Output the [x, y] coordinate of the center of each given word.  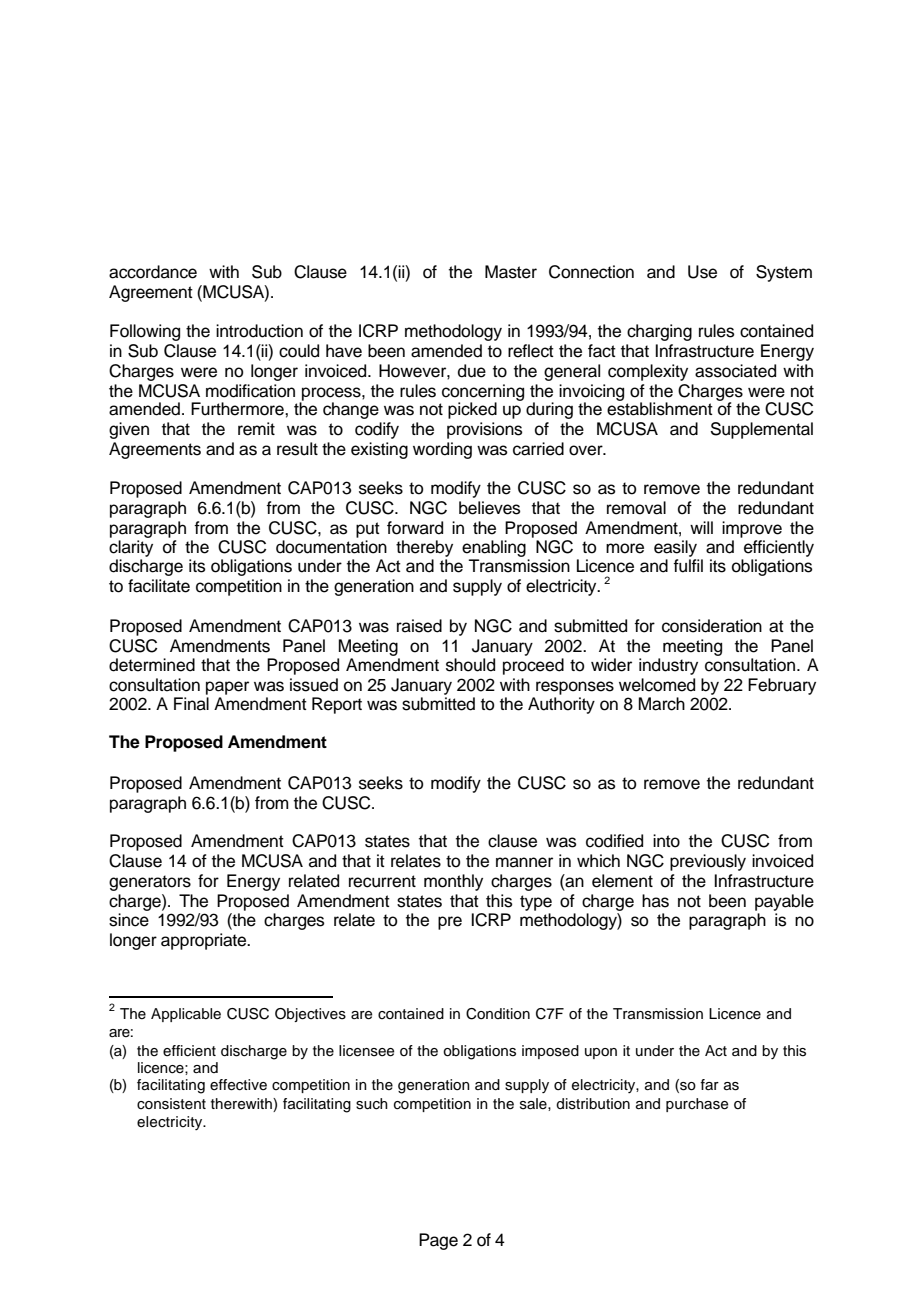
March [662, 704]
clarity [131, 548]
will [701, 527]
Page [438, 1241]
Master [511, 272]
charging [659, 332]
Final [191, 704]
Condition [498, 1014]
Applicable [186, 1015]
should [470, 665]
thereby [424, 548]
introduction [259, 331]
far [709, 1084]
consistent [171, 1104]
